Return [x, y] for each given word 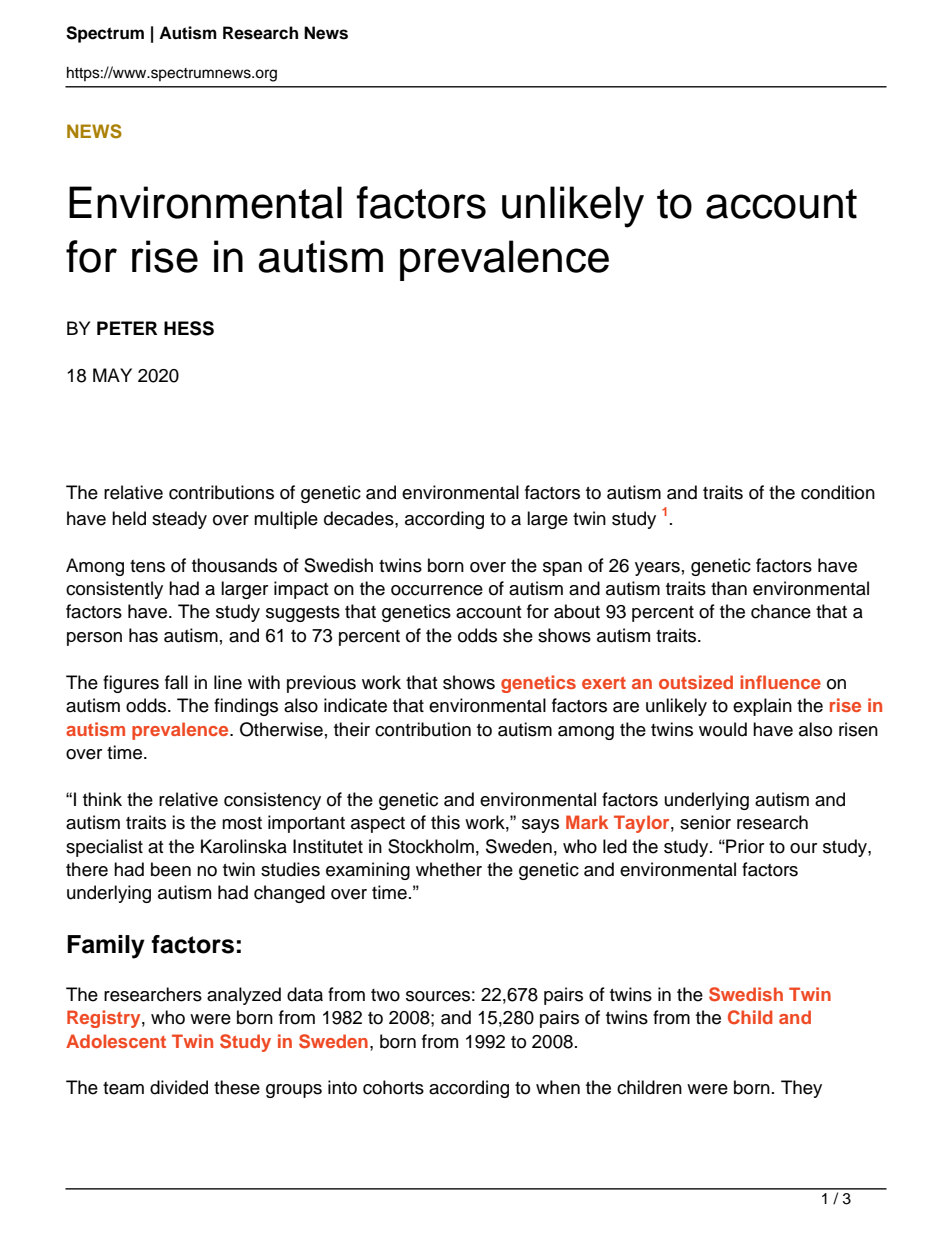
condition [838, 492]
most [242, 823]
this [445, 822]
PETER [127, 328]
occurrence [437, 590]
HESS [189, 328]
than [729, 588]
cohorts [393, 1087]
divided [179, 1087]
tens [147, 566]
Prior [744, 846]
